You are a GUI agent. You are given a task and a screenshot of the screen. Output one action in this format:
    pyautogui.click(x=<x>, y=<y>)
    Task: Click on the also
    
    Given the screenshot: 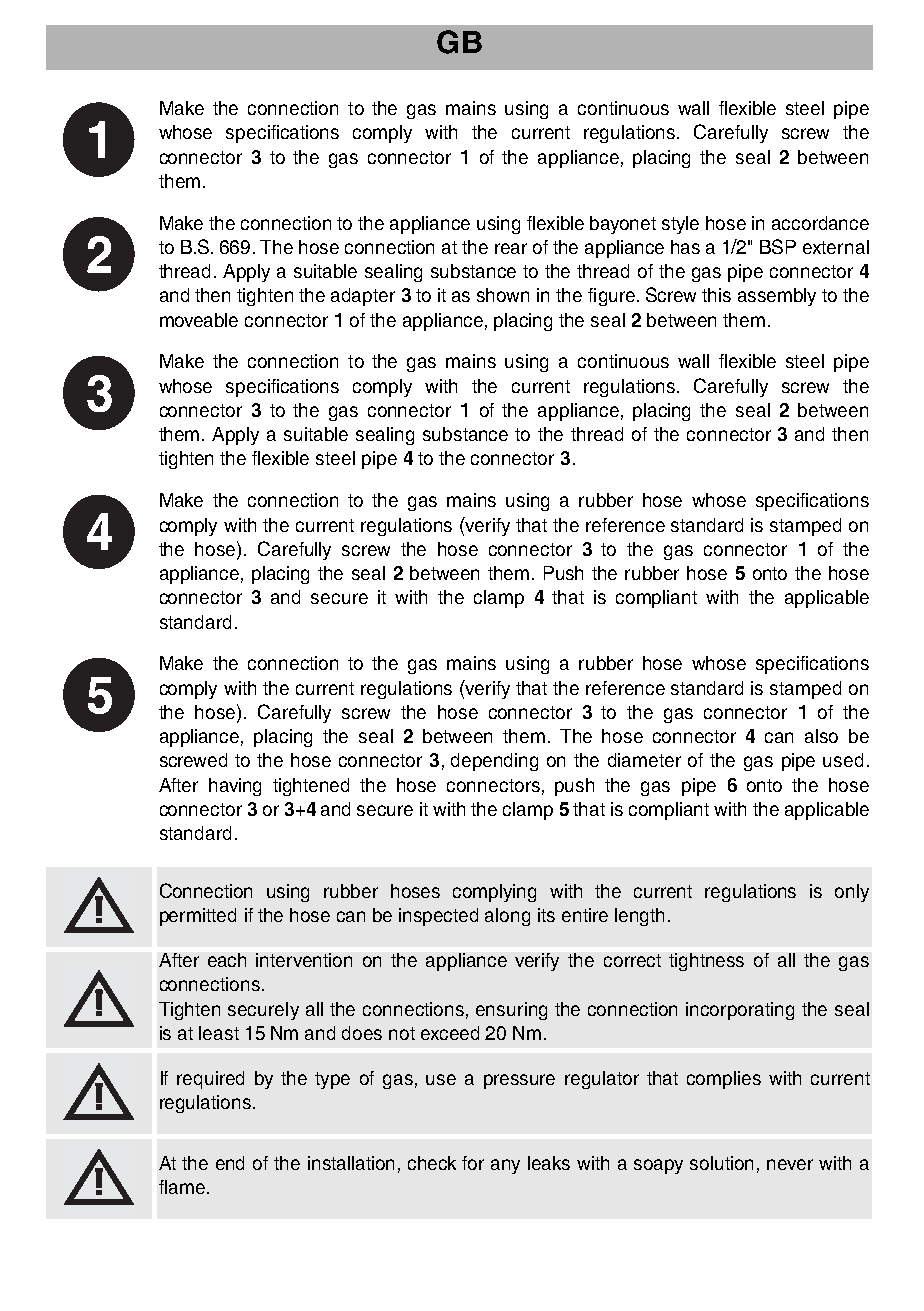 What is the action you would take?
    pyautogui.click(x=821, y=736)
